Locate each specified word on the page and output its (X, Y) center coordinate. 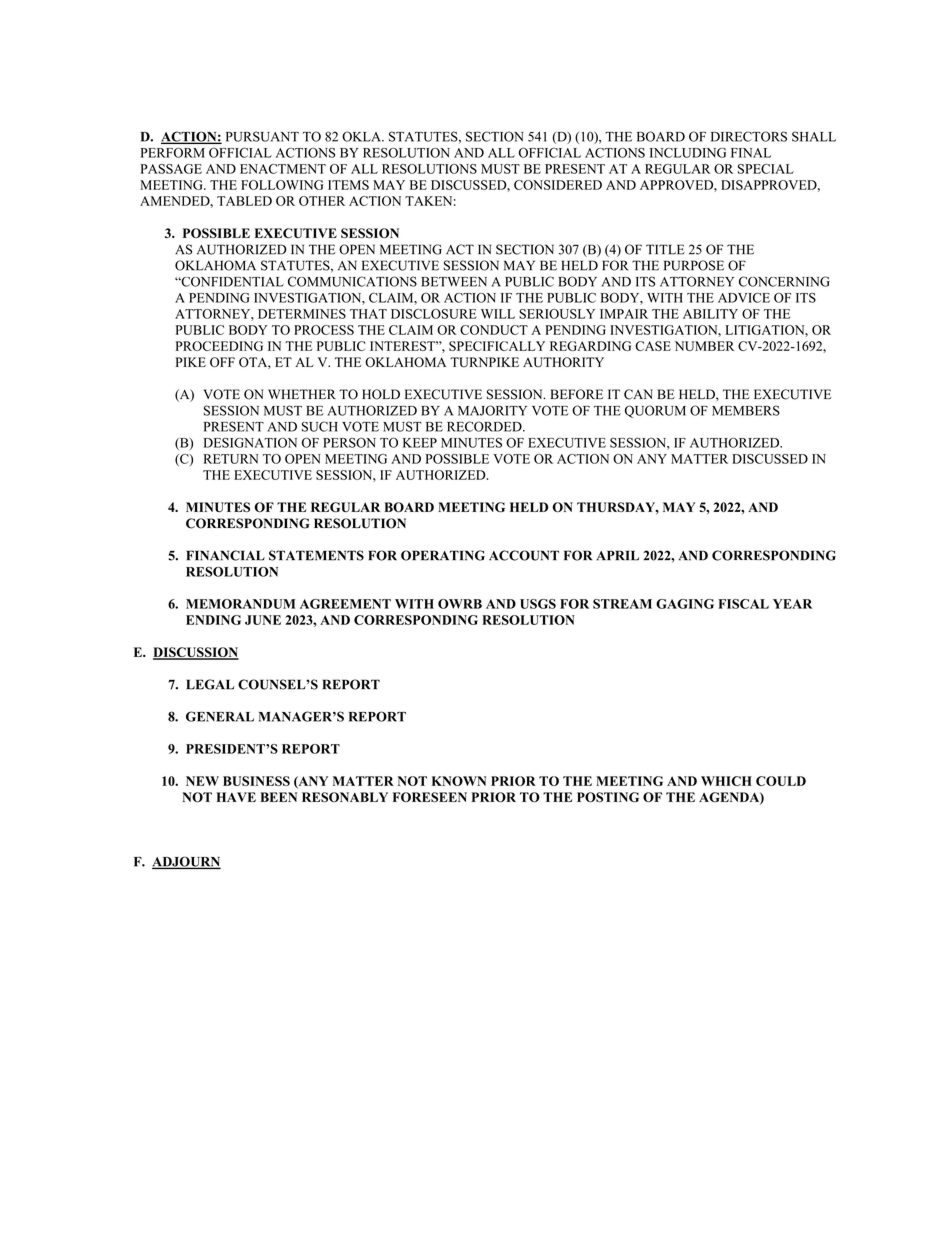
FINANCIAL (225, 555)
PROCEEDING (219, 346)
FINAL (751, 153)
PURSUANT (262, 136)
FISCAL (743, 604)
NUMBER (704, 346)
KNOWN (459, 781)
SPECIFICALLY (497, 346)
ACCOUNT (524, 555)
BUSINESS (256, 781)
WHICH (726, 781)
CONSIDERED (558, 185)
